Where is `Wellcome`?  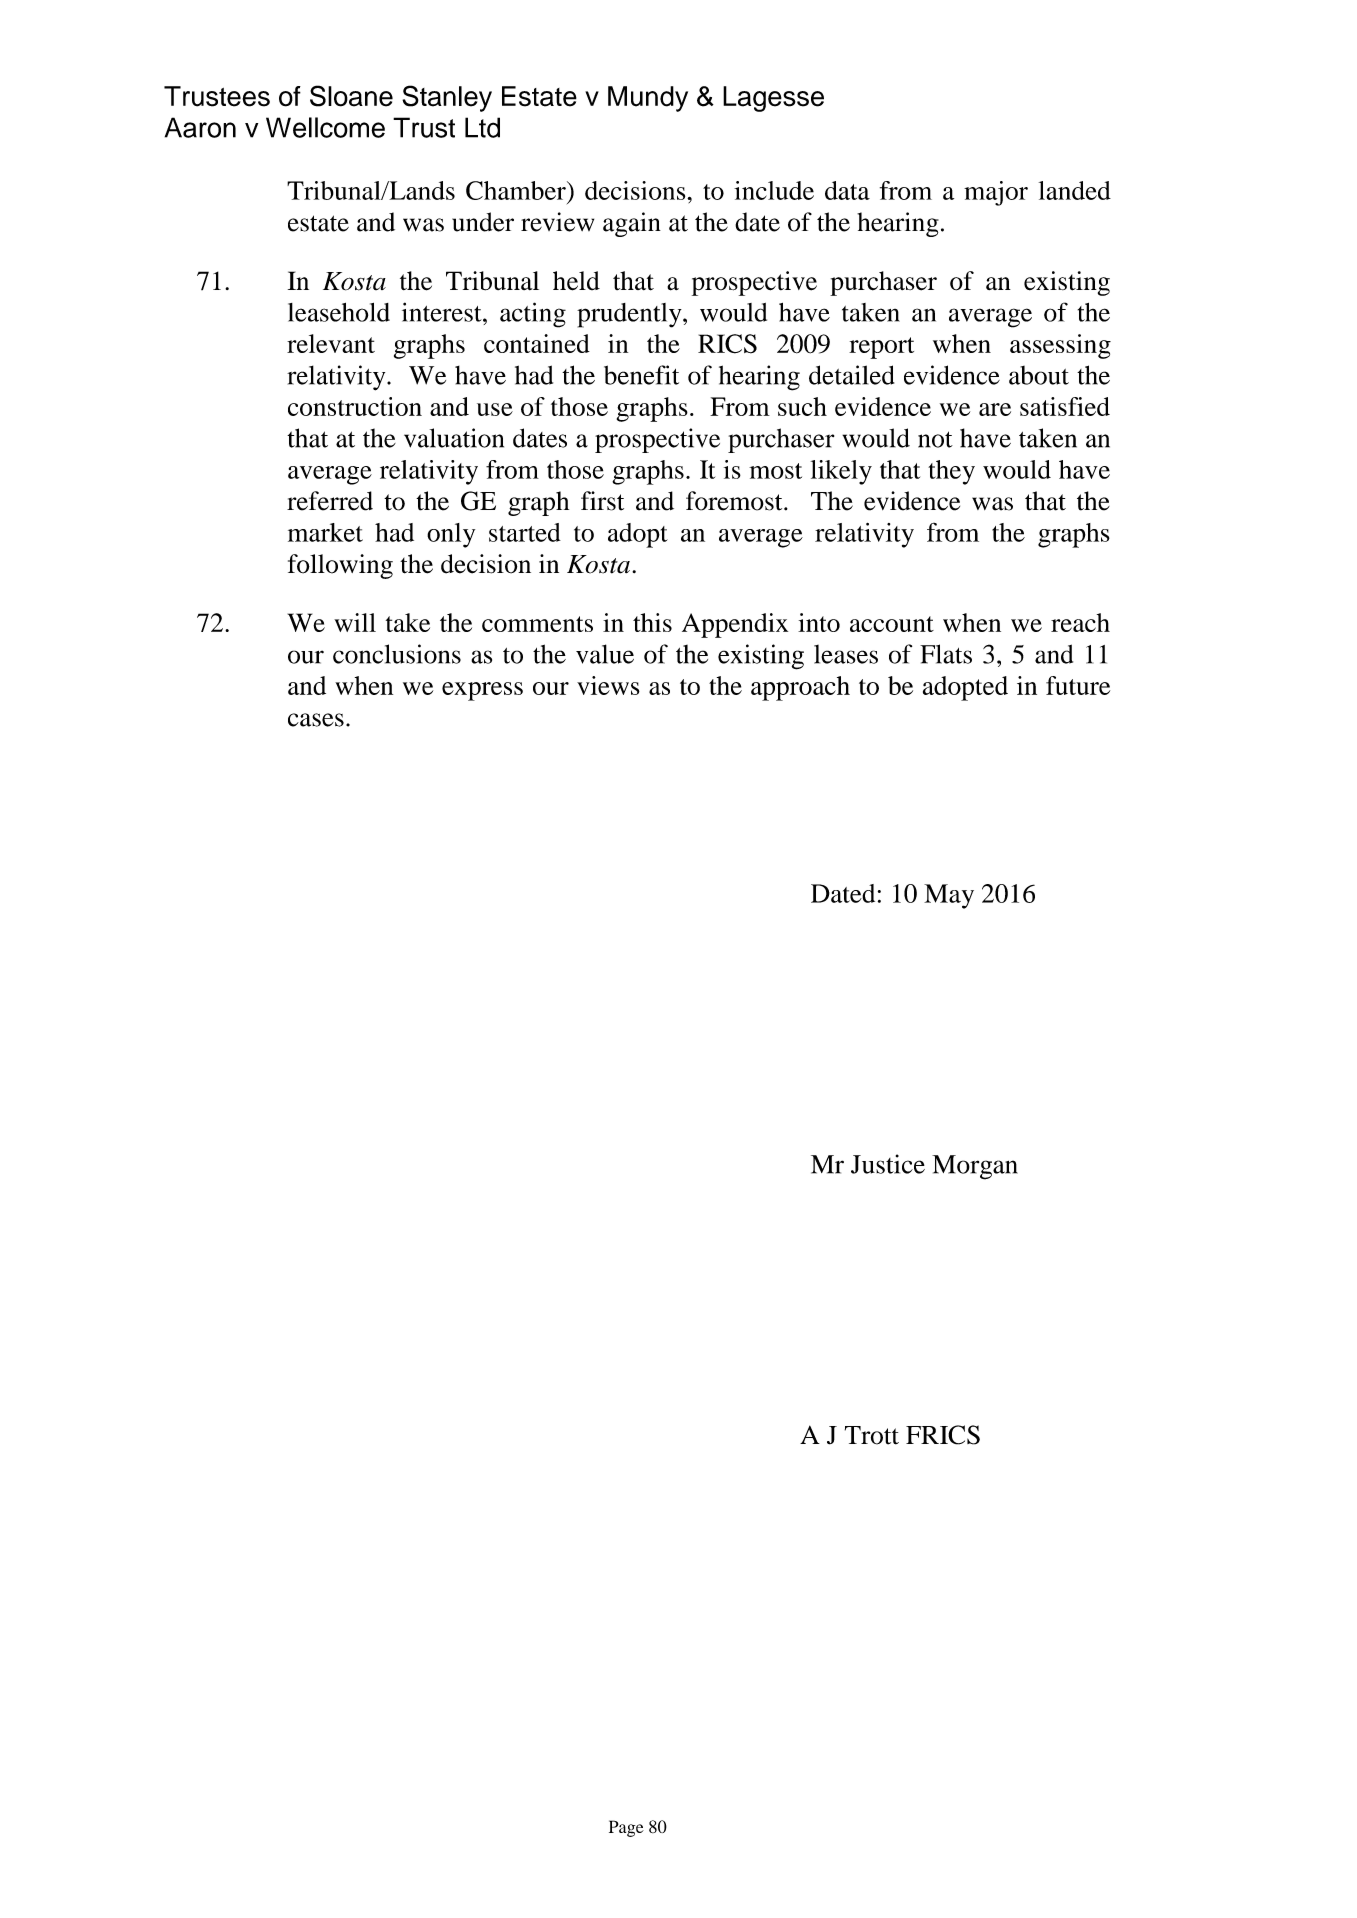 Wellcome is located at coordinates (325, 127).
